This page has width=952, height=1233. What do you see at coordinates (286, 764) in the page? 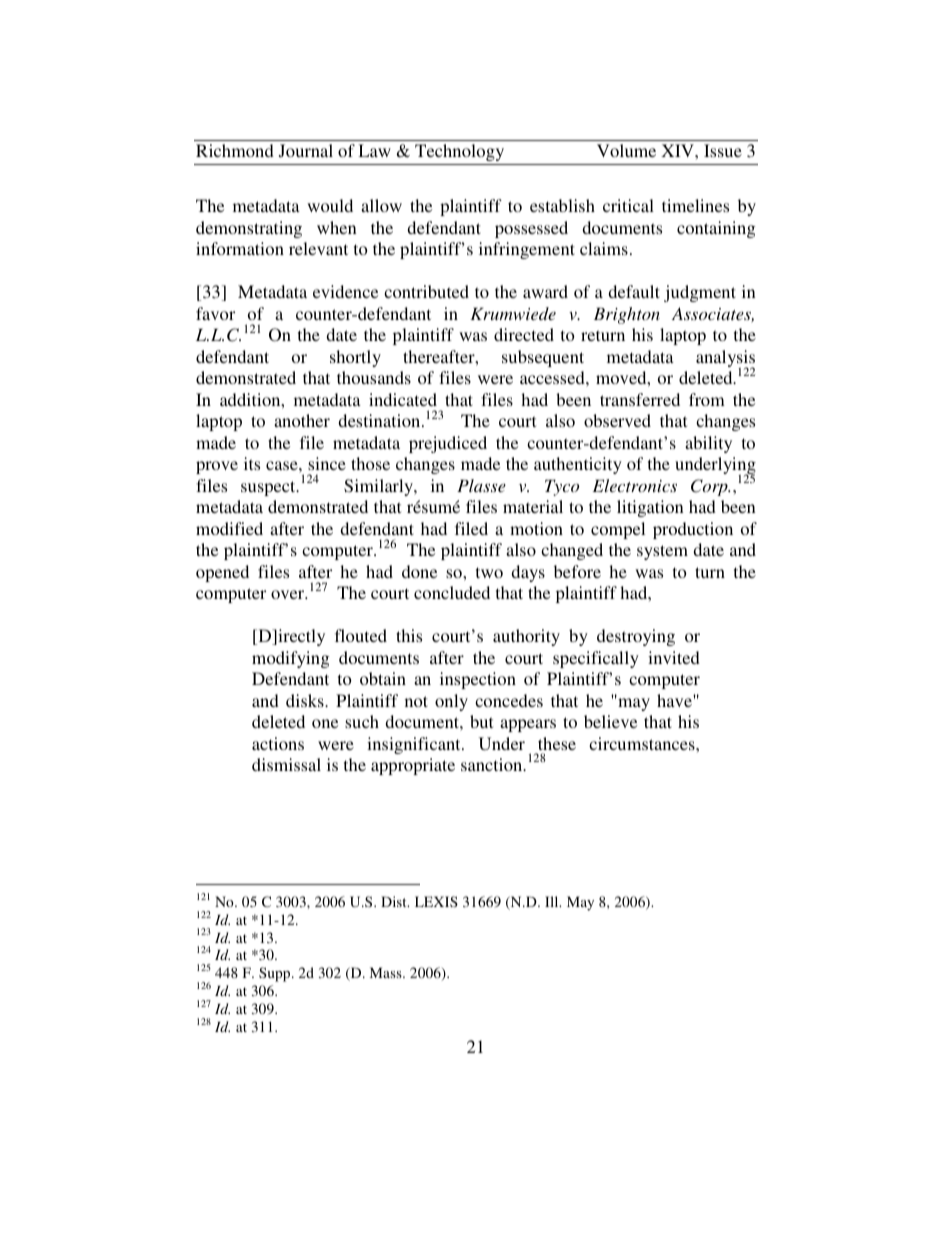
I see `dismissal` at bounding box center [286, 764].
